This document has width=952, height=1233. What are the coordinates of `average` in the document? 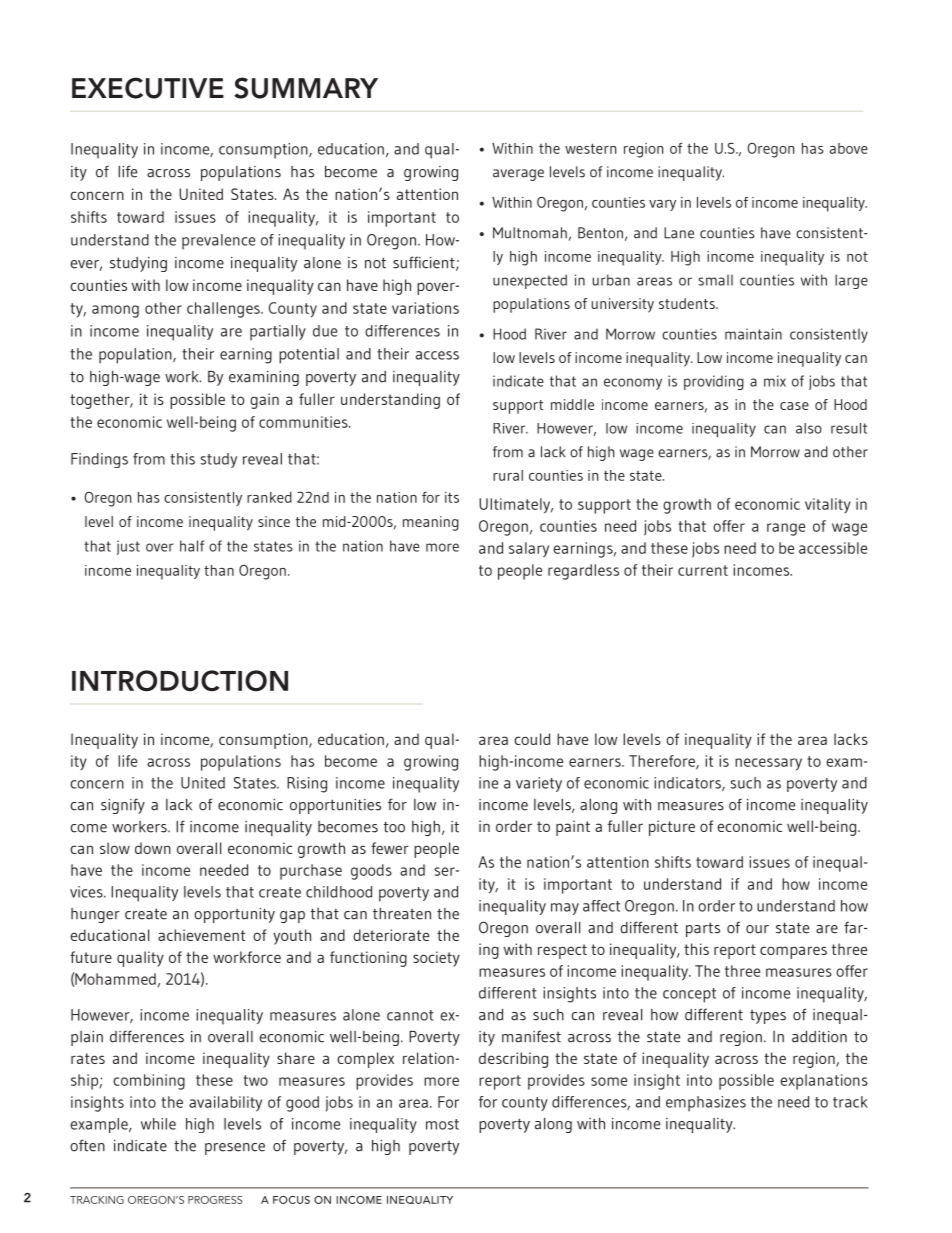 It's located at (518, 175).
